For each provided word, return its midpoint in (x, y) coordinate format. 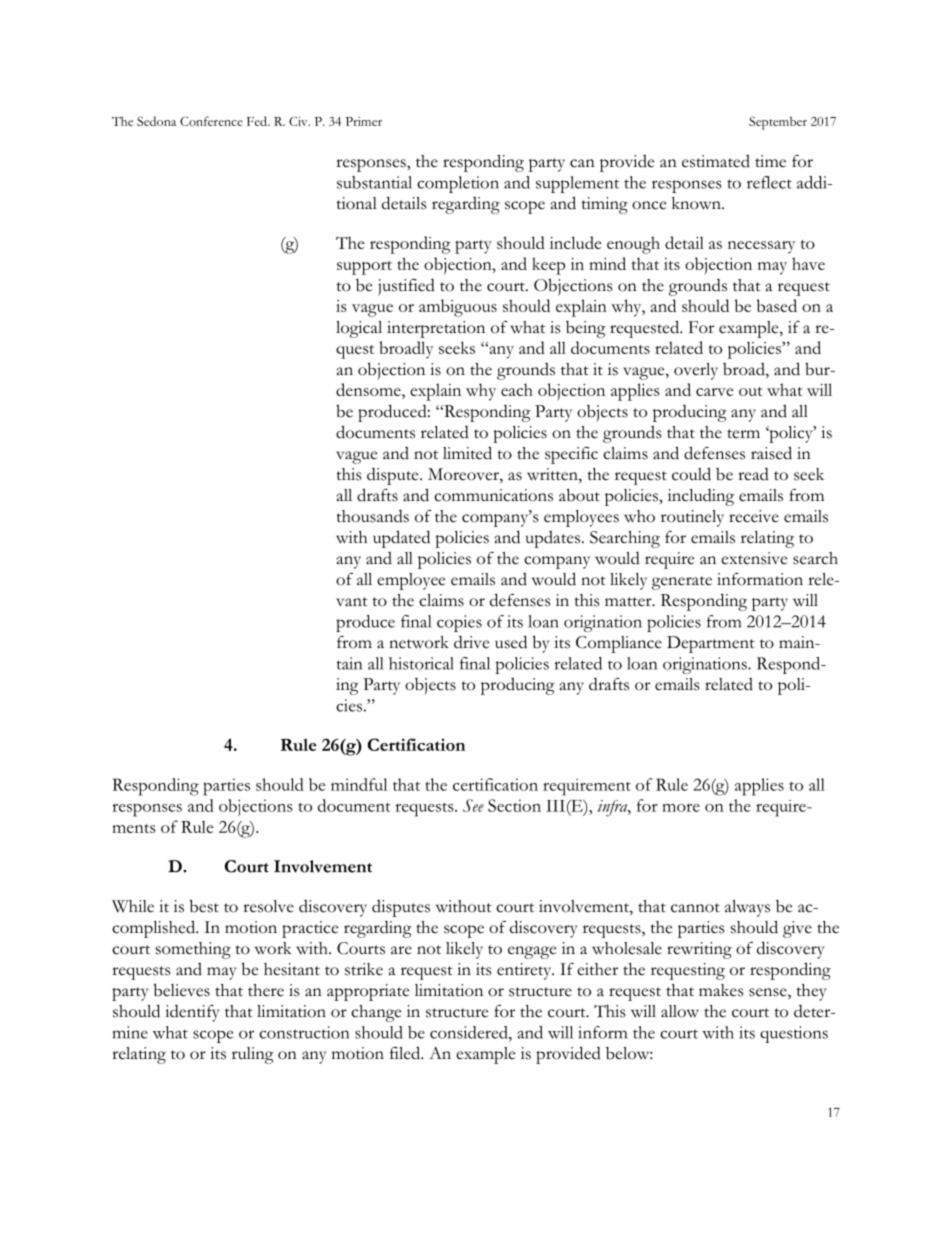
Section (514, 805)
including (701, 497)
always (747, 908)
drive (471, 642)
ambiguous (458, 308)
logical (359, 329)
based (777, 305)
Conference (211, 121)
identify (192, 1013)
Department (711, 644)
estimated (716, 161)
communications (493, 495)
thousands (373, 516)
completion (458, 184)
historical (421, 663)
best (204, 906)
